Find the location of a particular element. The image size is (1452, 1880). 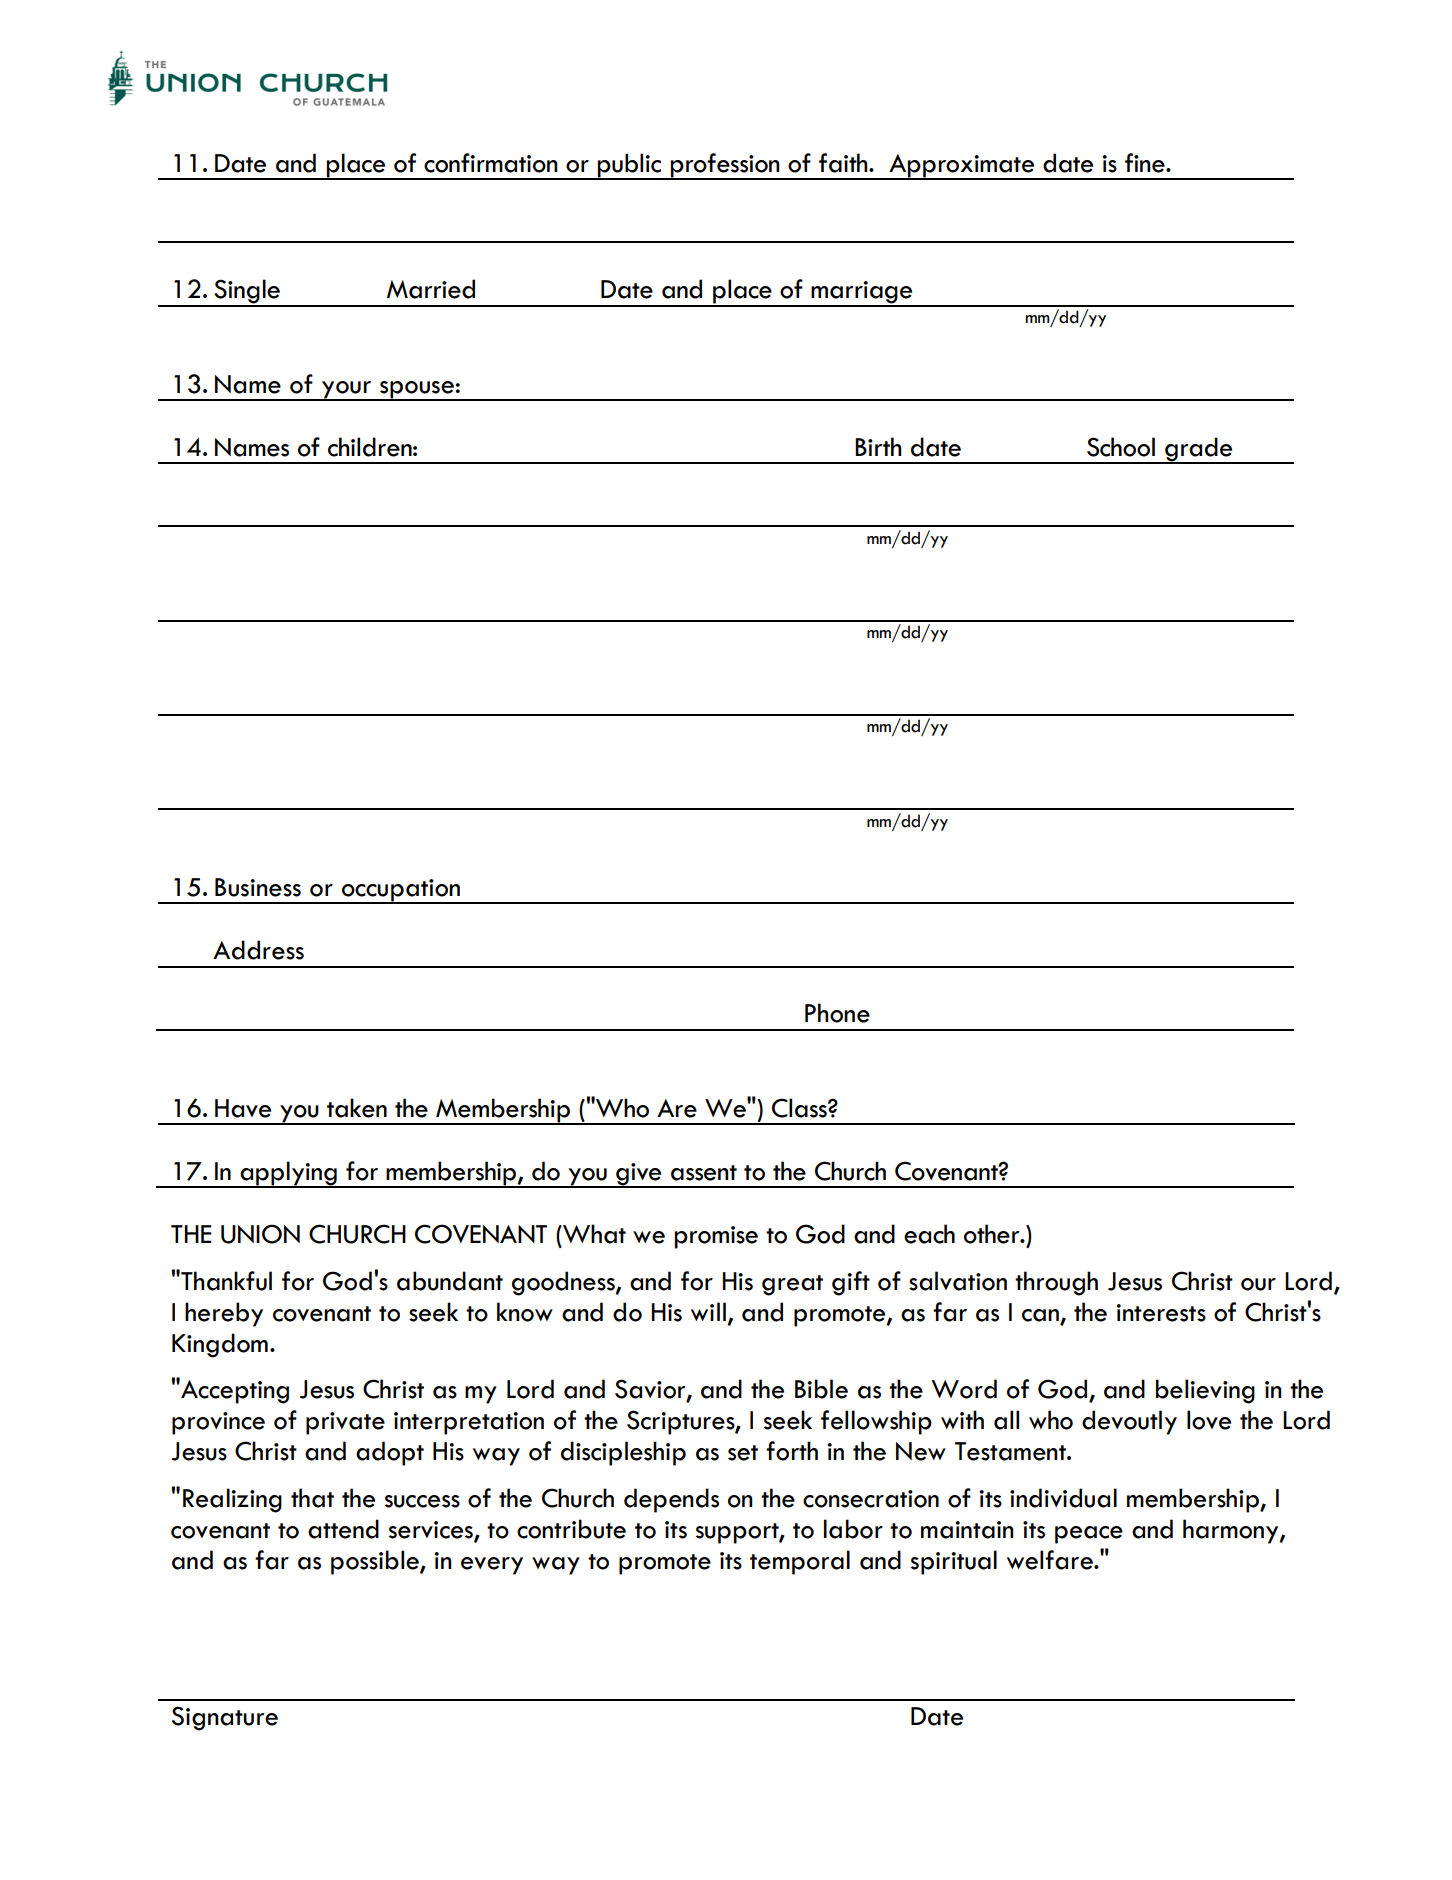

welfare is located at coordinates (1051, 1560).
